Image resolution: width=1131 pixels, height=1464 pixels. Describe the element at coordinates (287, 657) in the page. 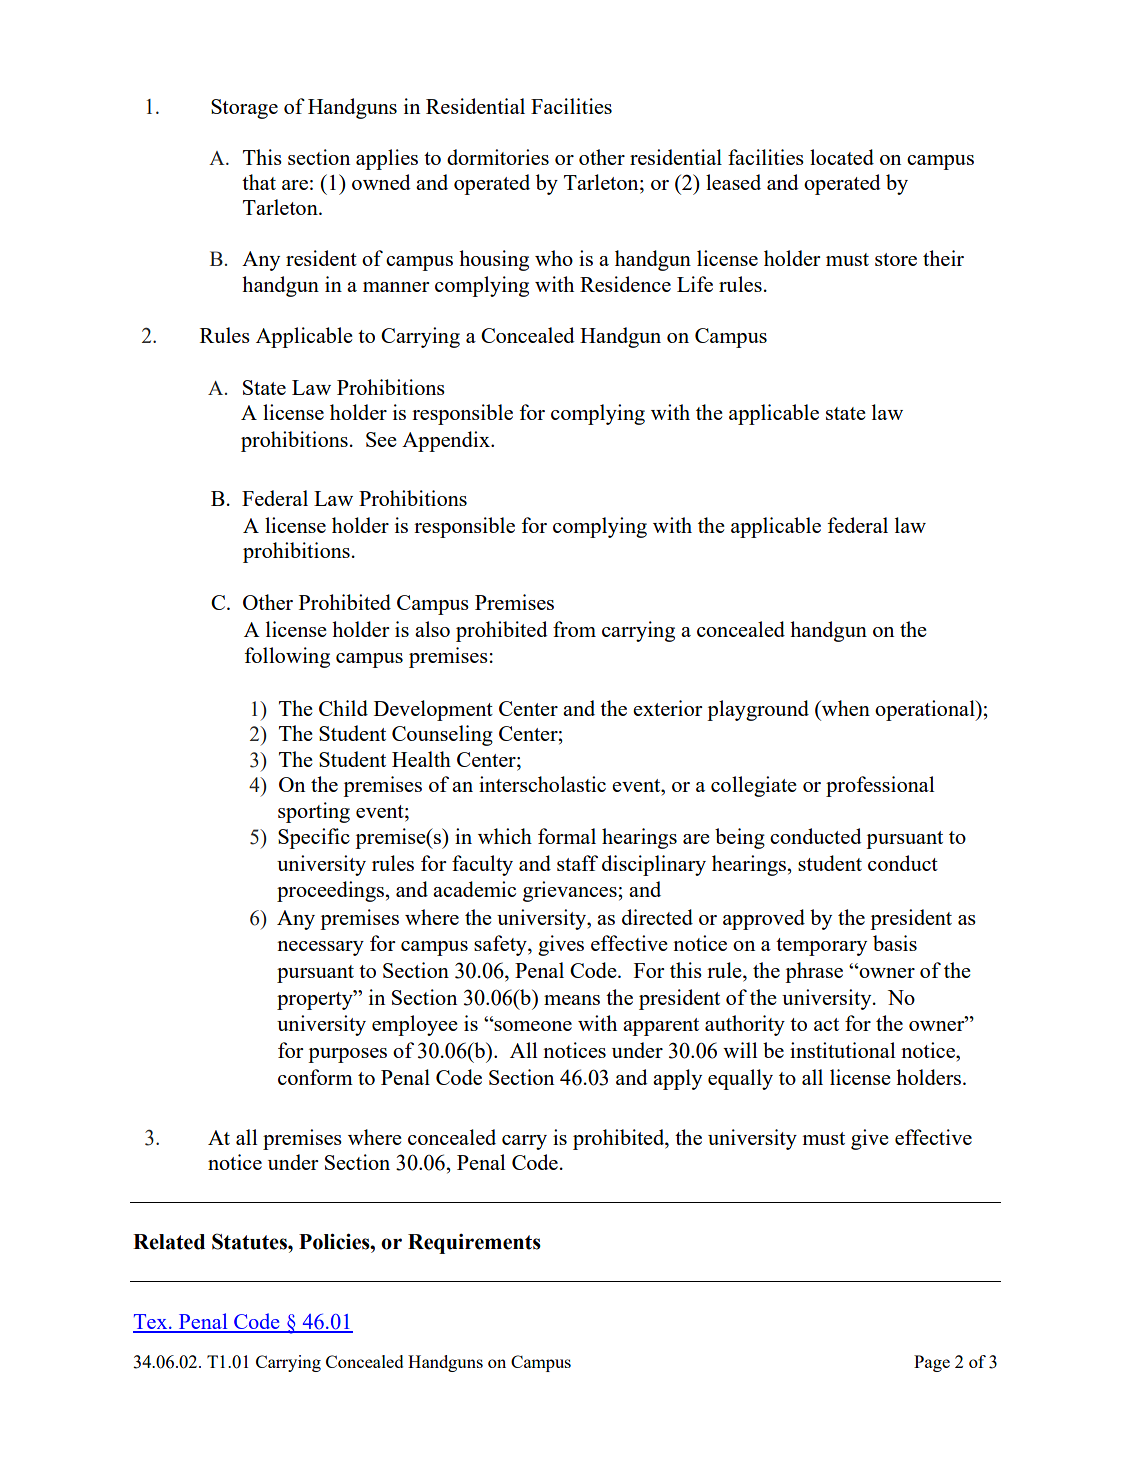

I see `following` at that location.
